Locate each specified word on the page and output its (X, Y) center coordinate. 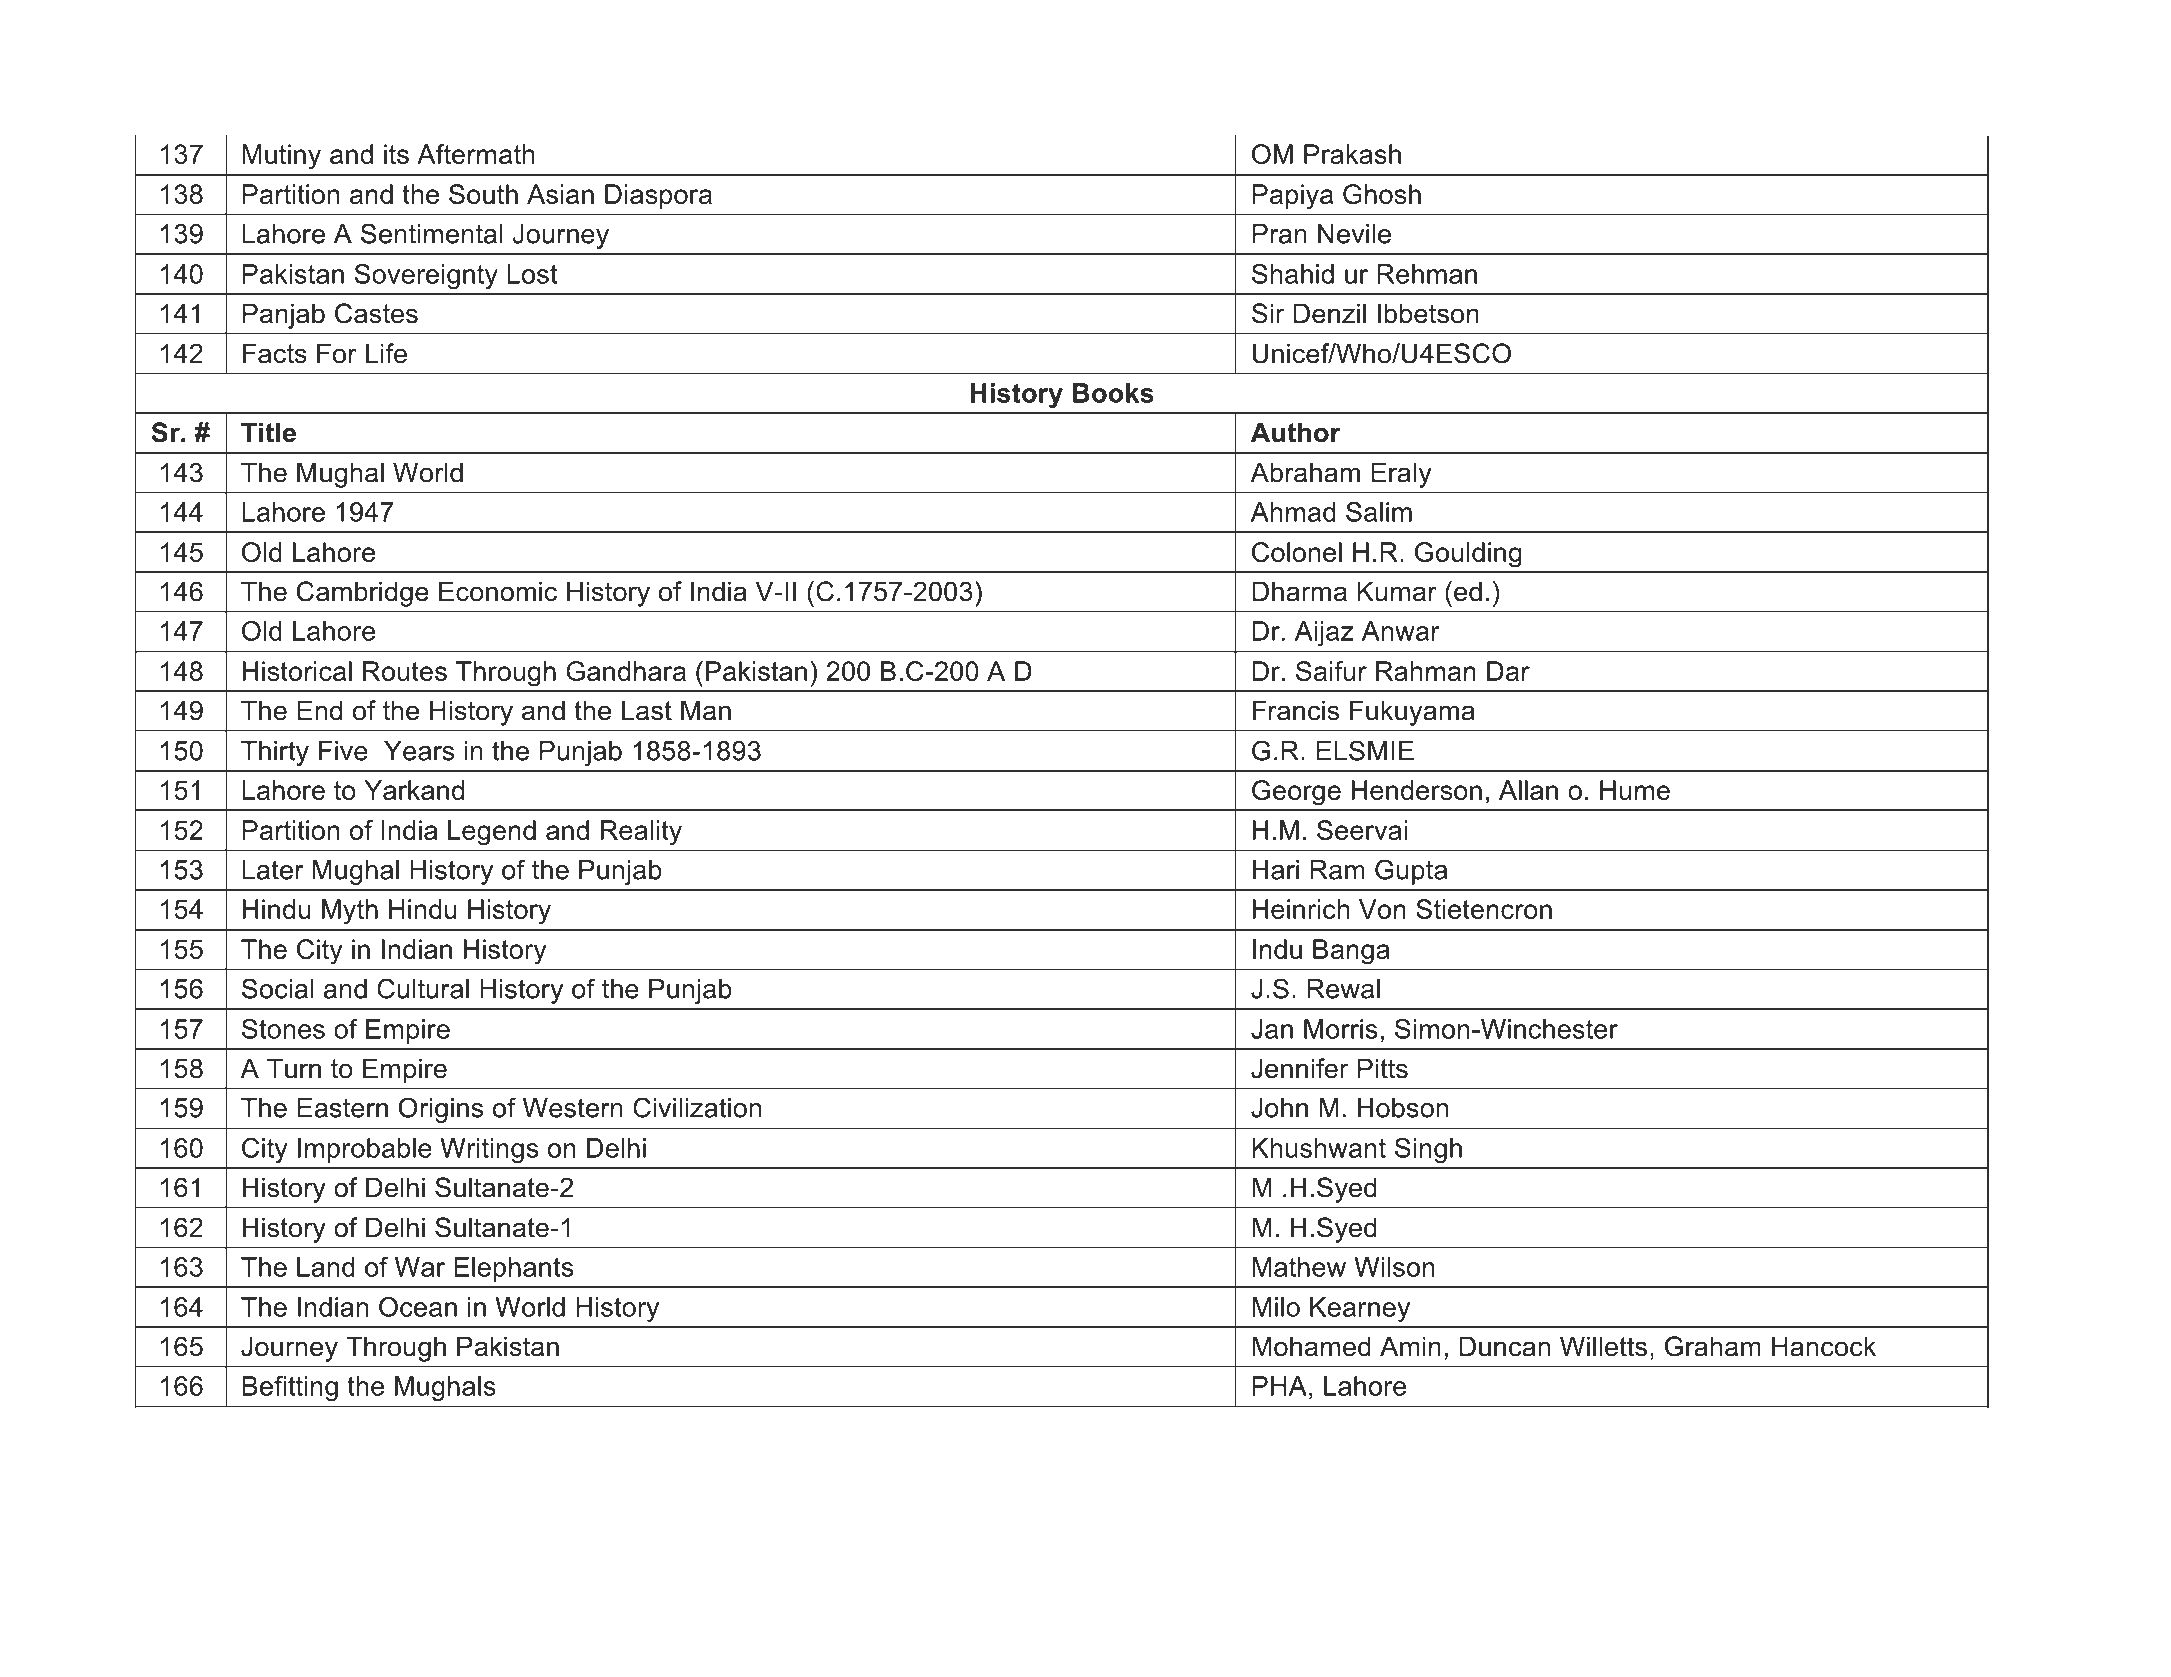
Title (268, 432)
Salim (1379, 512)
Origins (441, 1110)
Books (1113, 393)
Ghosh (1382, 194)
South (483, 194)
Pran (1280, 234)
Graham (1713, 1346)
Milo (1276, 1307)
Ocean (418, 1307)
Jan (1272, 1029)
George (1296, 793)
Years (419, 751)
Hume (1635, 790)
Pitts (1383, 1068)
